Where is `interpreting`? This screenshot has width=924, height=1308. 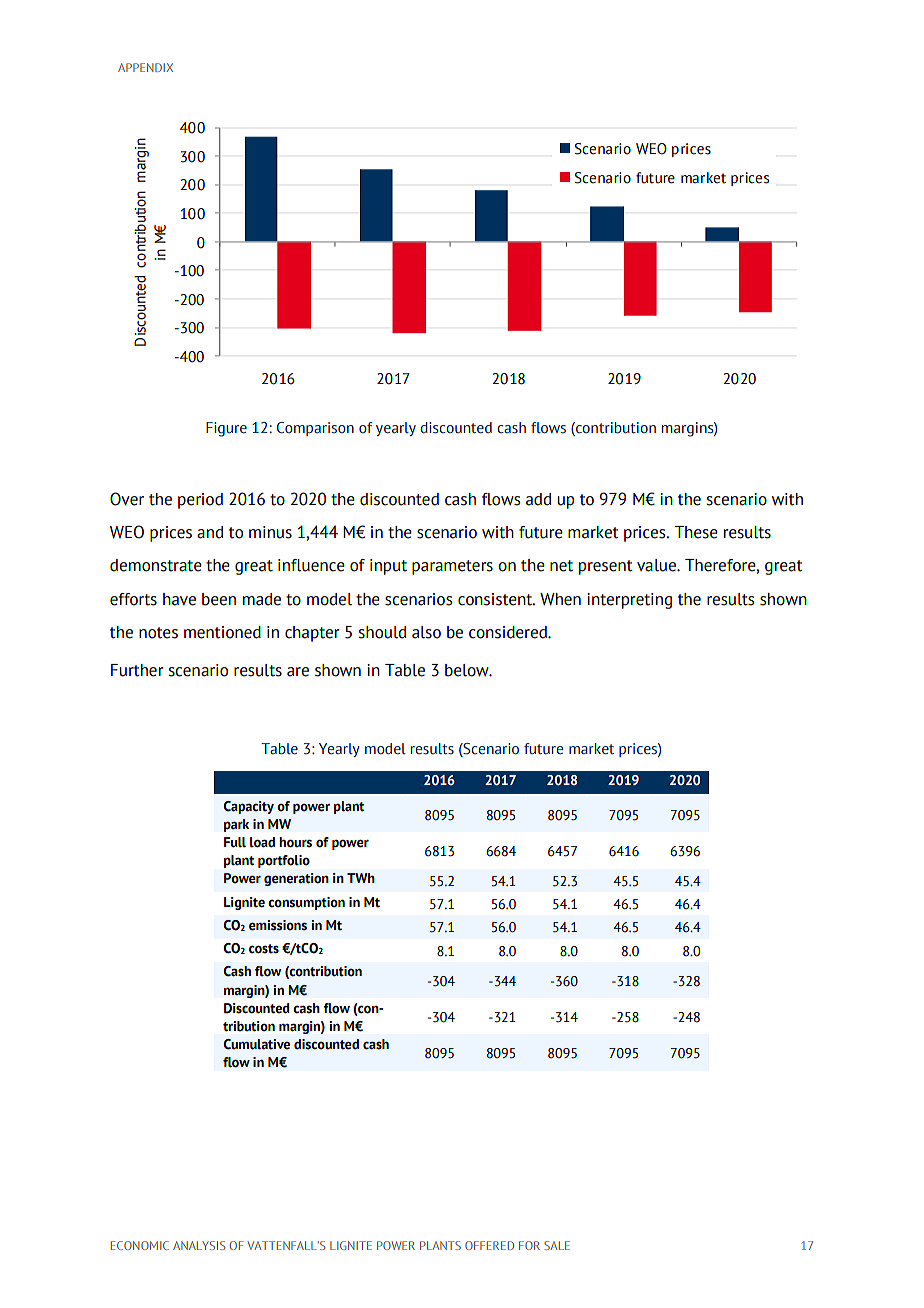
interpreting is located at coordinates (629, 601).
